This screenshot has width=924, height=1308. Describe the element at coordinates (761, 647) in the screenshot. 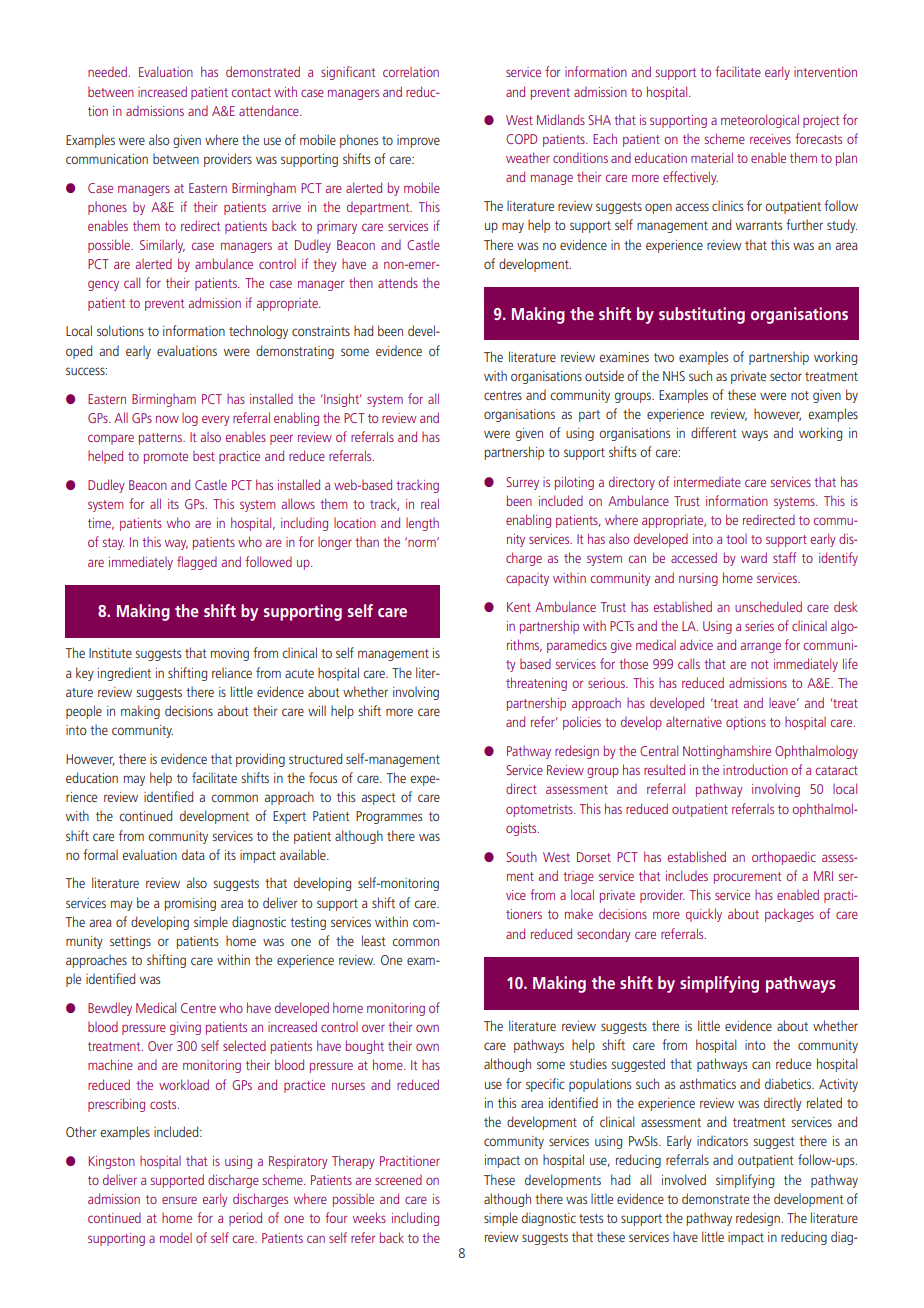

I see `arrange` at that location.
